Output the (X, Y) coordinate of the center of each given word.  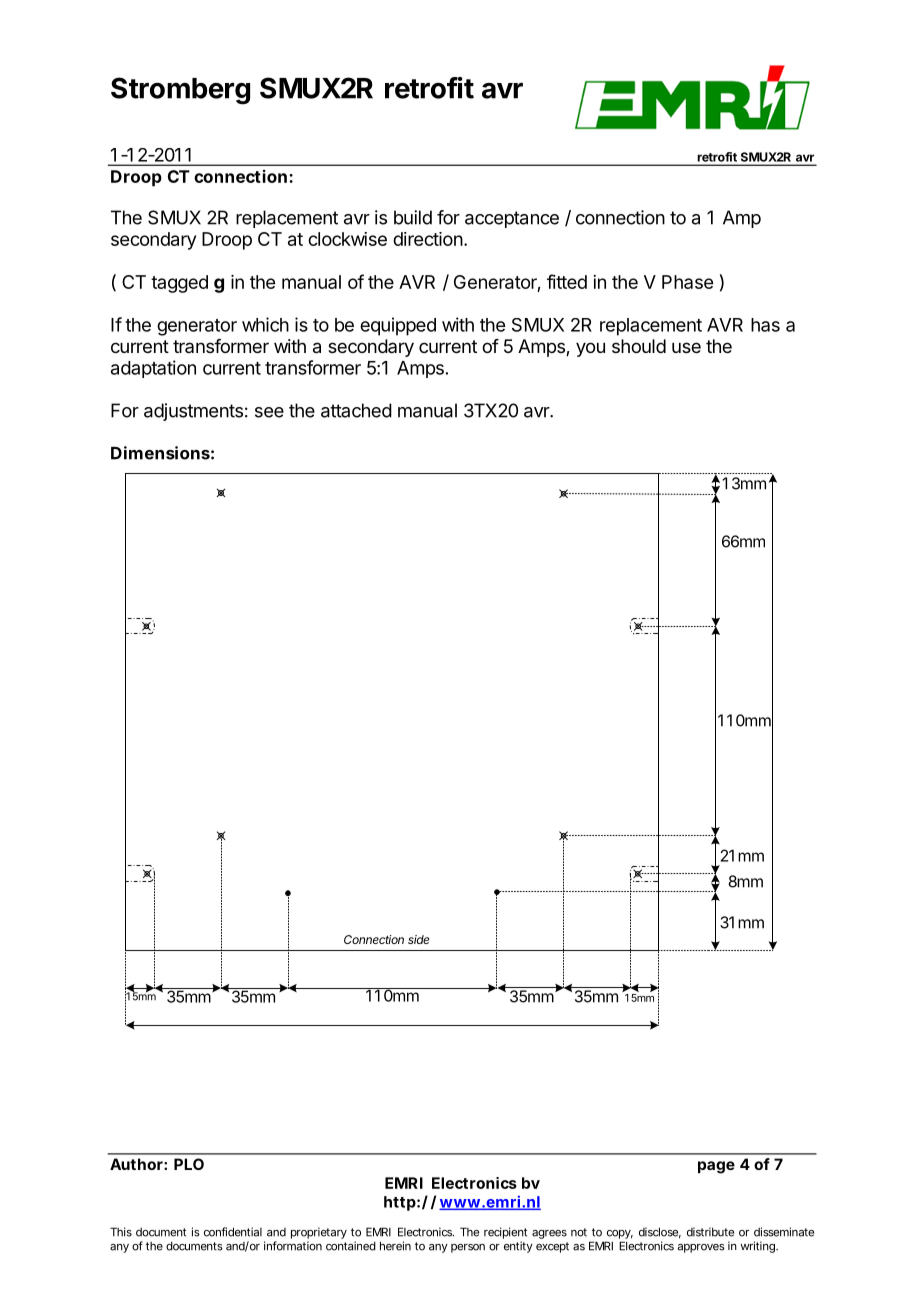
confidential (233, 1232)
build (413, 217)
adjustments (193, 412)
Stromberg (180, 91)
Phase (687, 282)
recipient (505, 1233)
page (716, 1167)
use (686, 347)
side (418, 939)
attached (356, 410)
